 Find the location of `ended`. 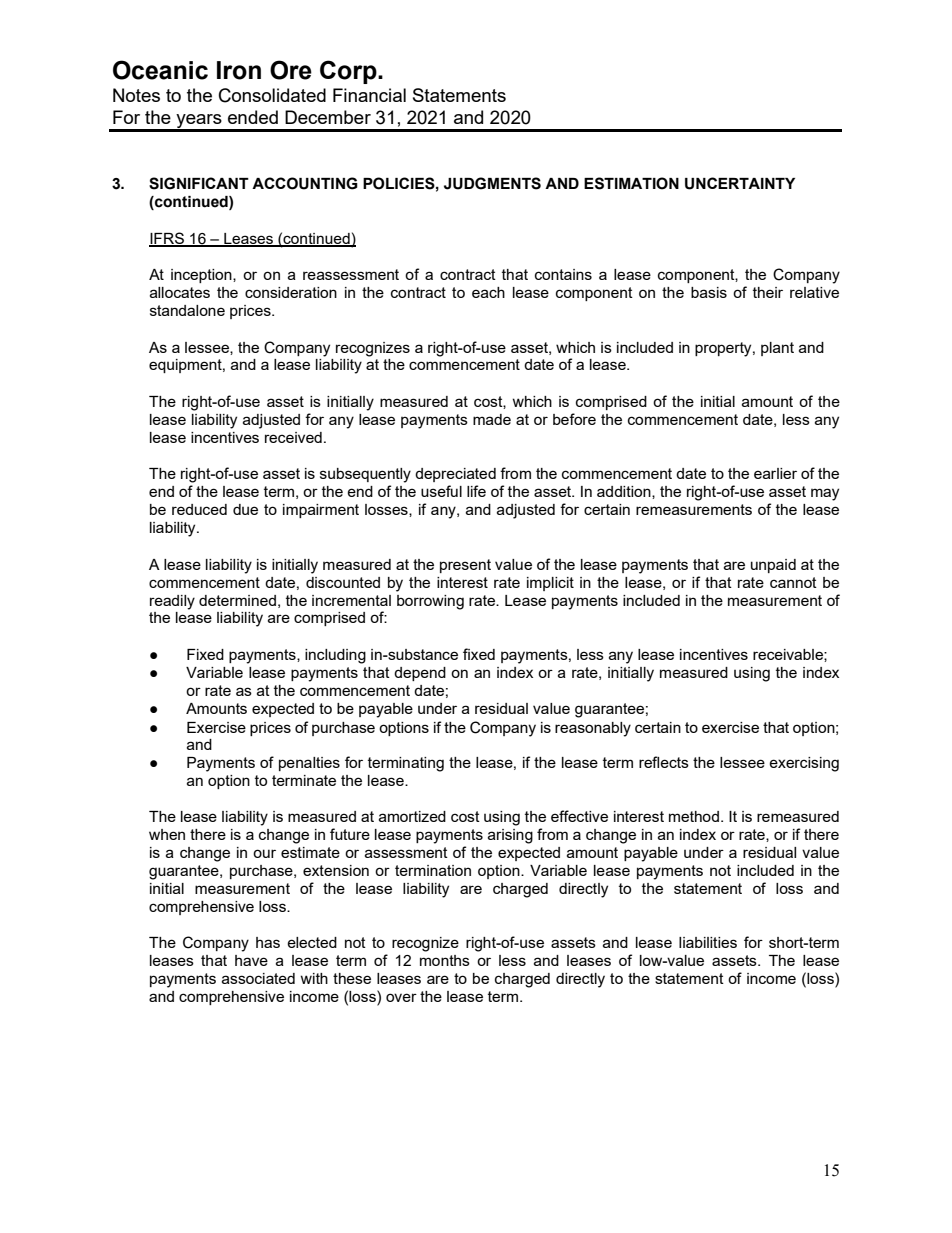

ended is located at coordinates (253, 117).
